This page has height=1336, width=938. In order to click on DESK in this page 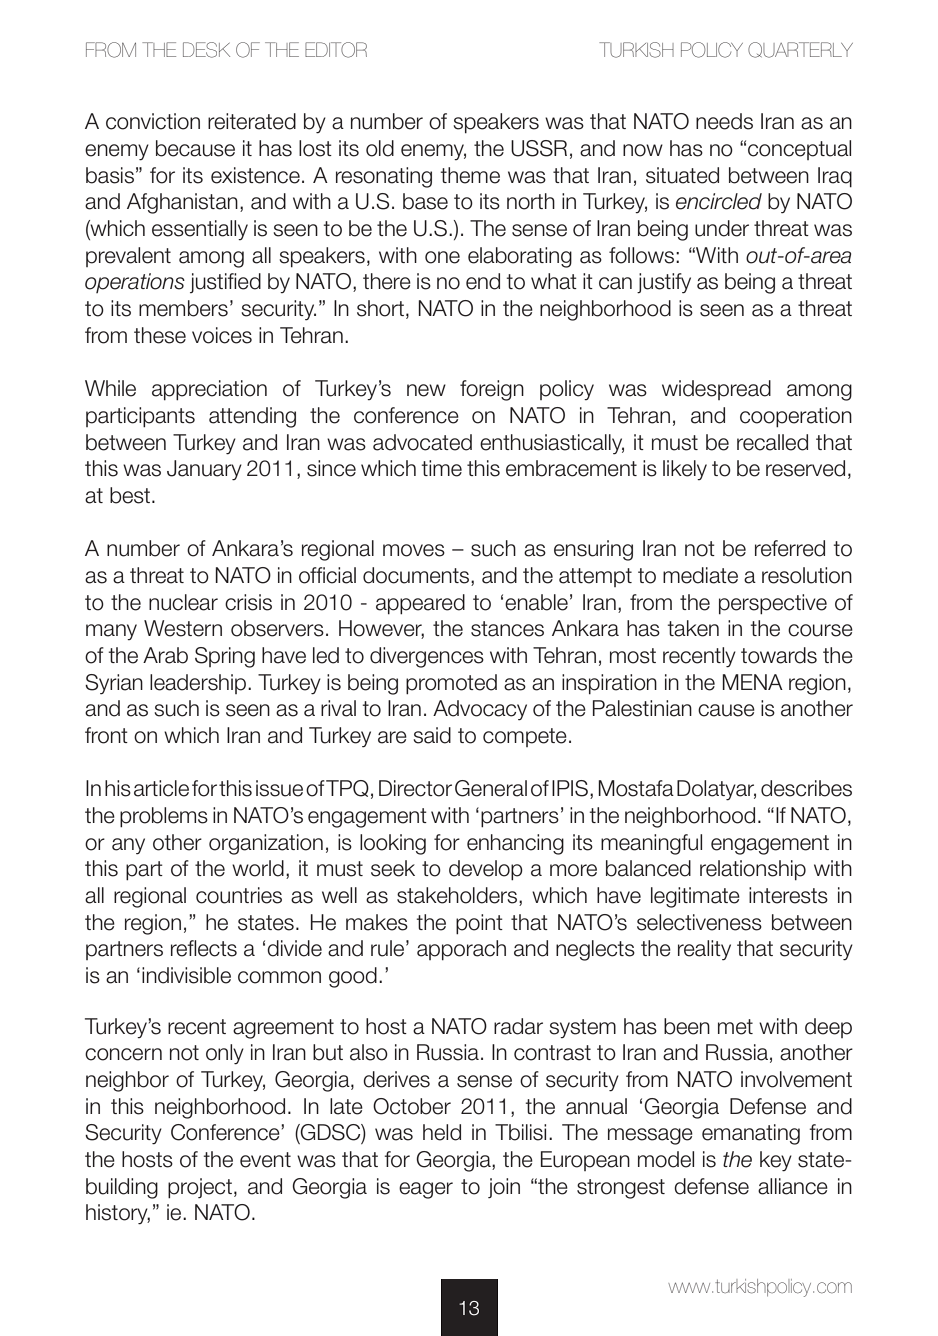, I will do `click(206, 50)`.
